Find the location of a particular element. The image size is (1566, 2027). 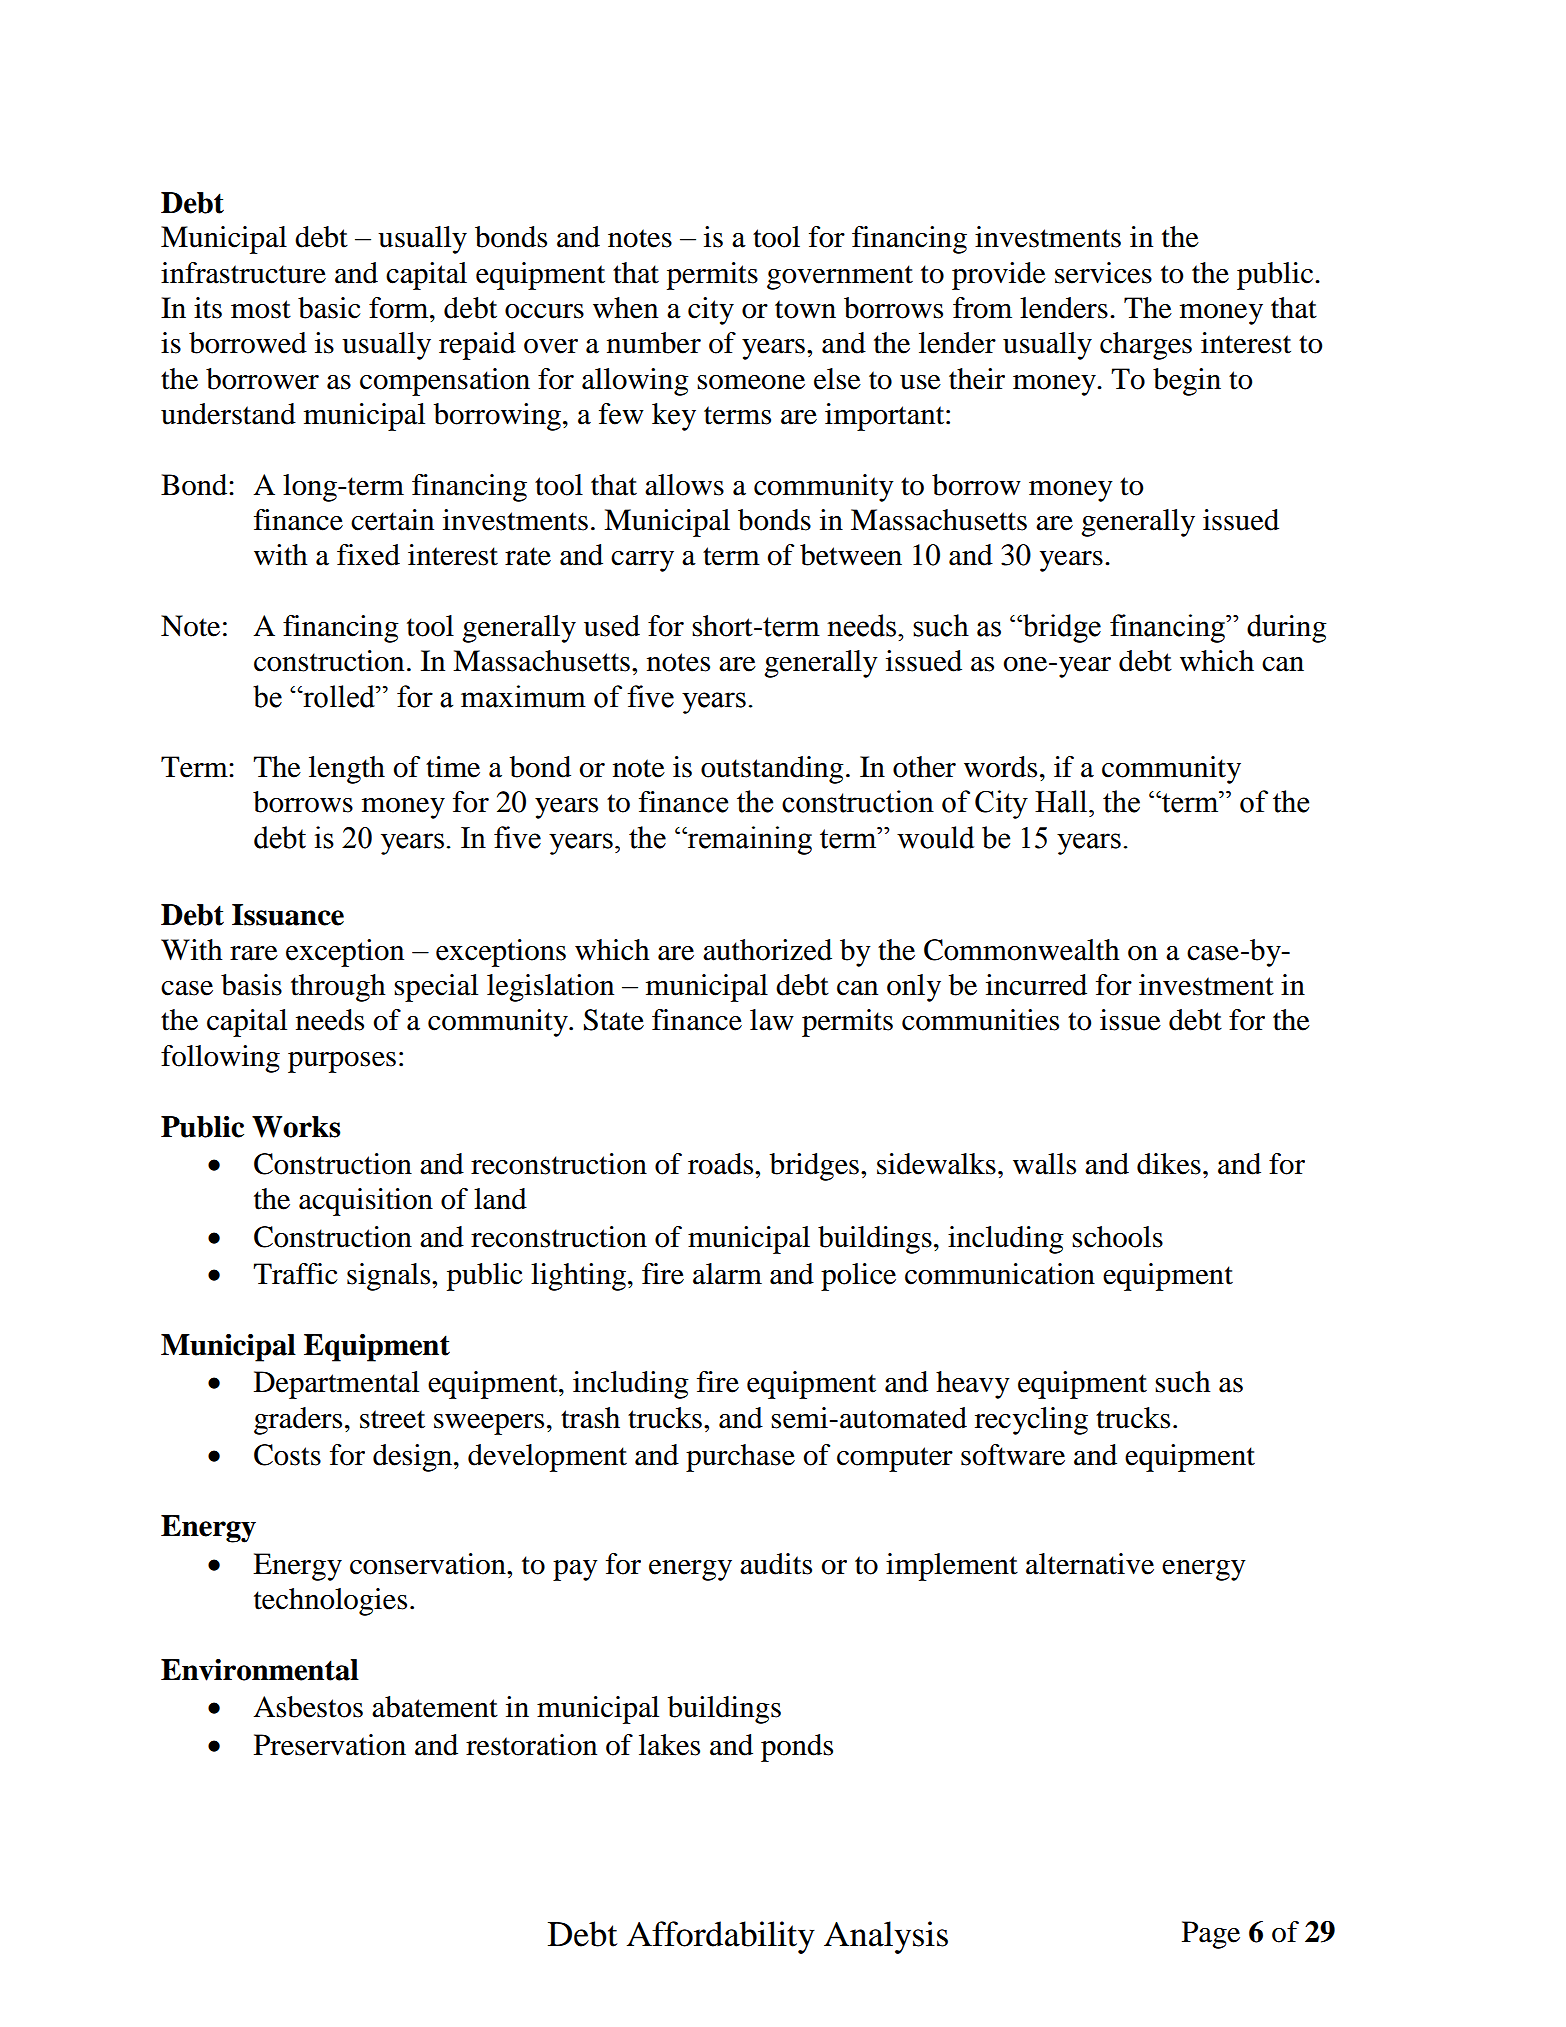

charges is located at coordinates (1146, 346).
